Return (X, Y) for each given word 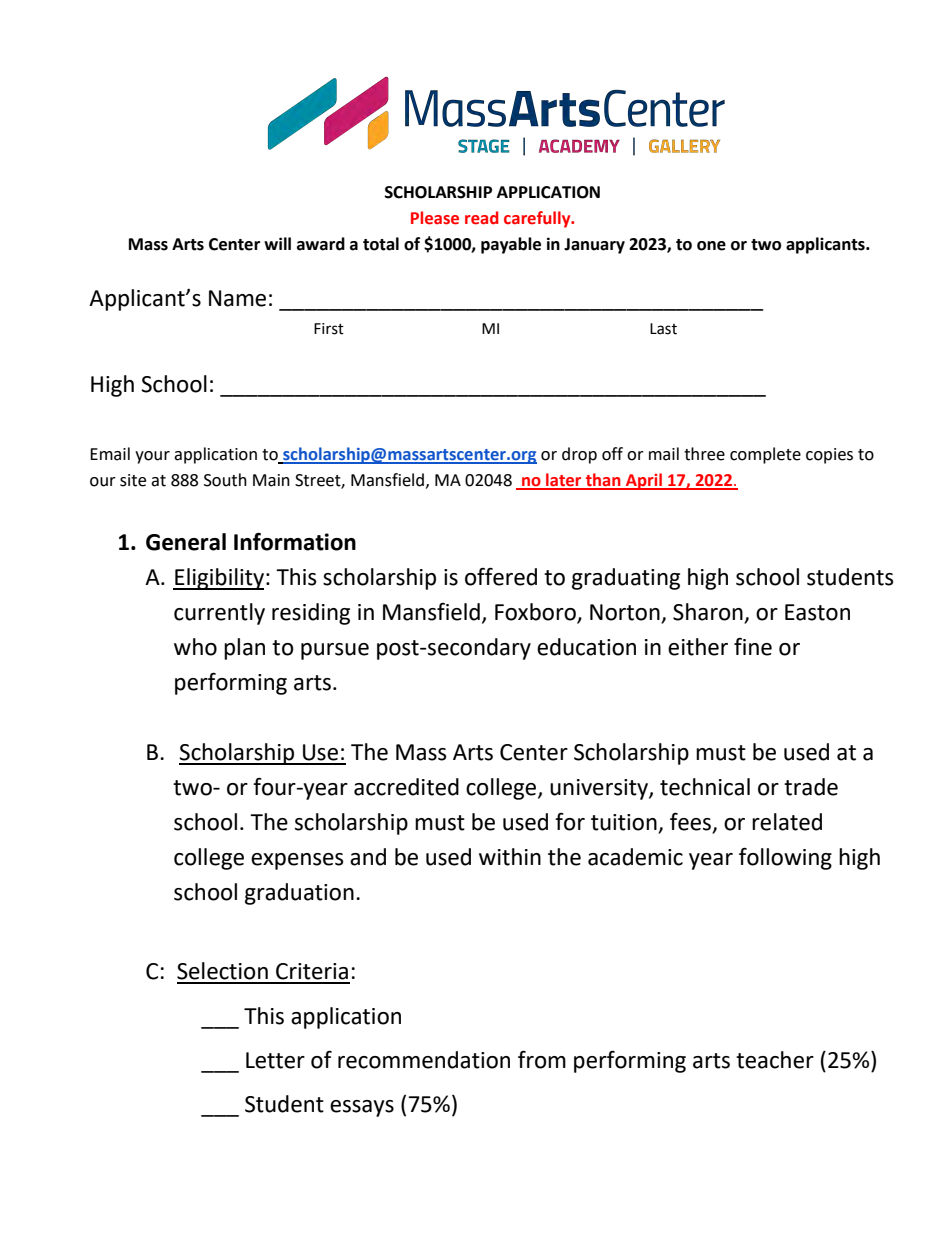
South (225, 480)
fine (753, 647)
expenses (297, 861)
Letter (275, 1060)
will (277, 243)
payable (511, 245)
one (711, 246)
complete (765, 455)
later (564, 481)
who (195, 647)
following (785, 858)
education (586, 647)
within (510, 857)
